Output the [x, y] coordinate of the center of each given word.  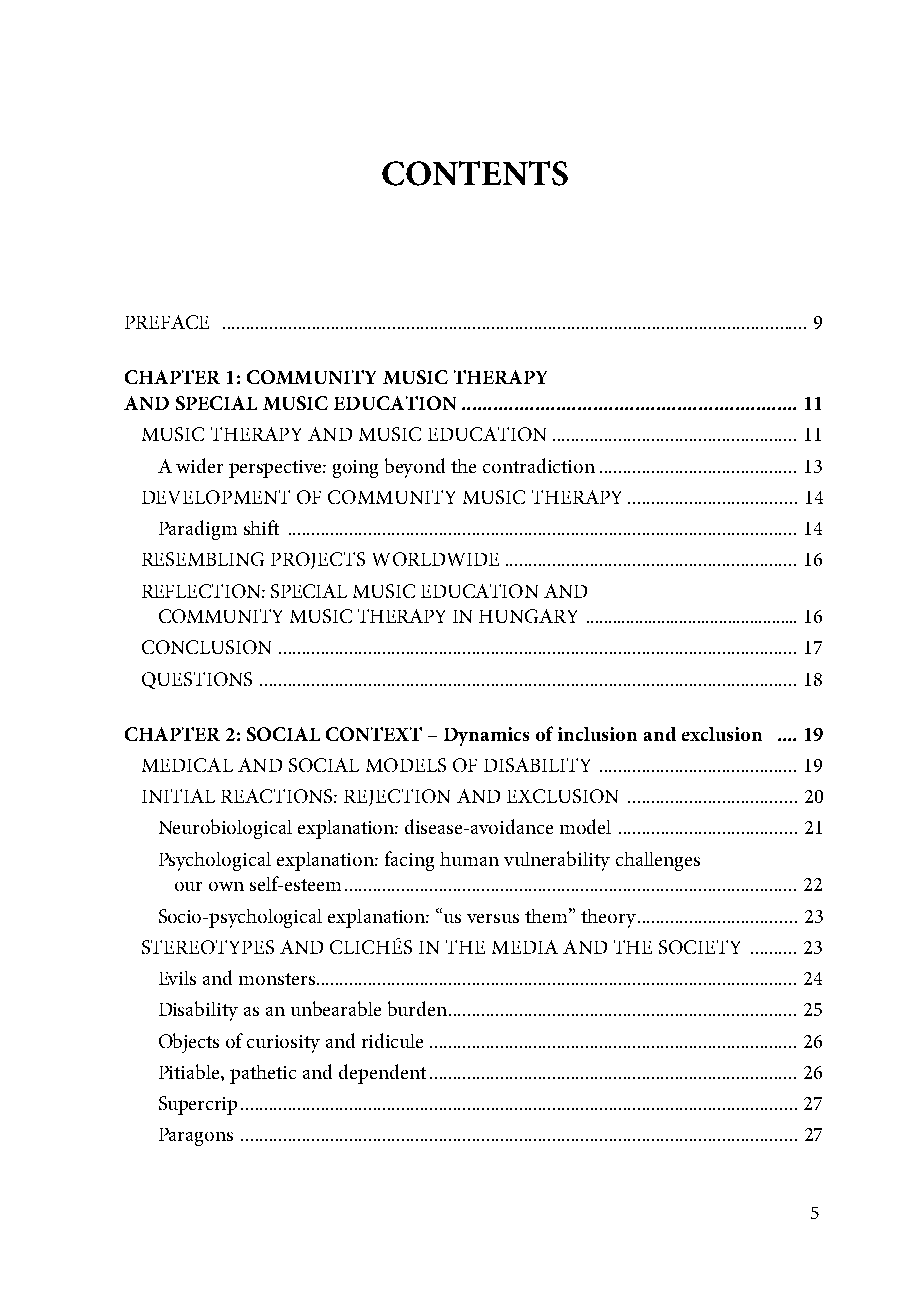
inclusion [597, 734]
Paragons [196, 1137]
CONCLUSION [206, 647]
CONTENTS [475, 173]
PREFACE [167, 322]
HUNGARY [528, 616]
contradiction [539, 465]
